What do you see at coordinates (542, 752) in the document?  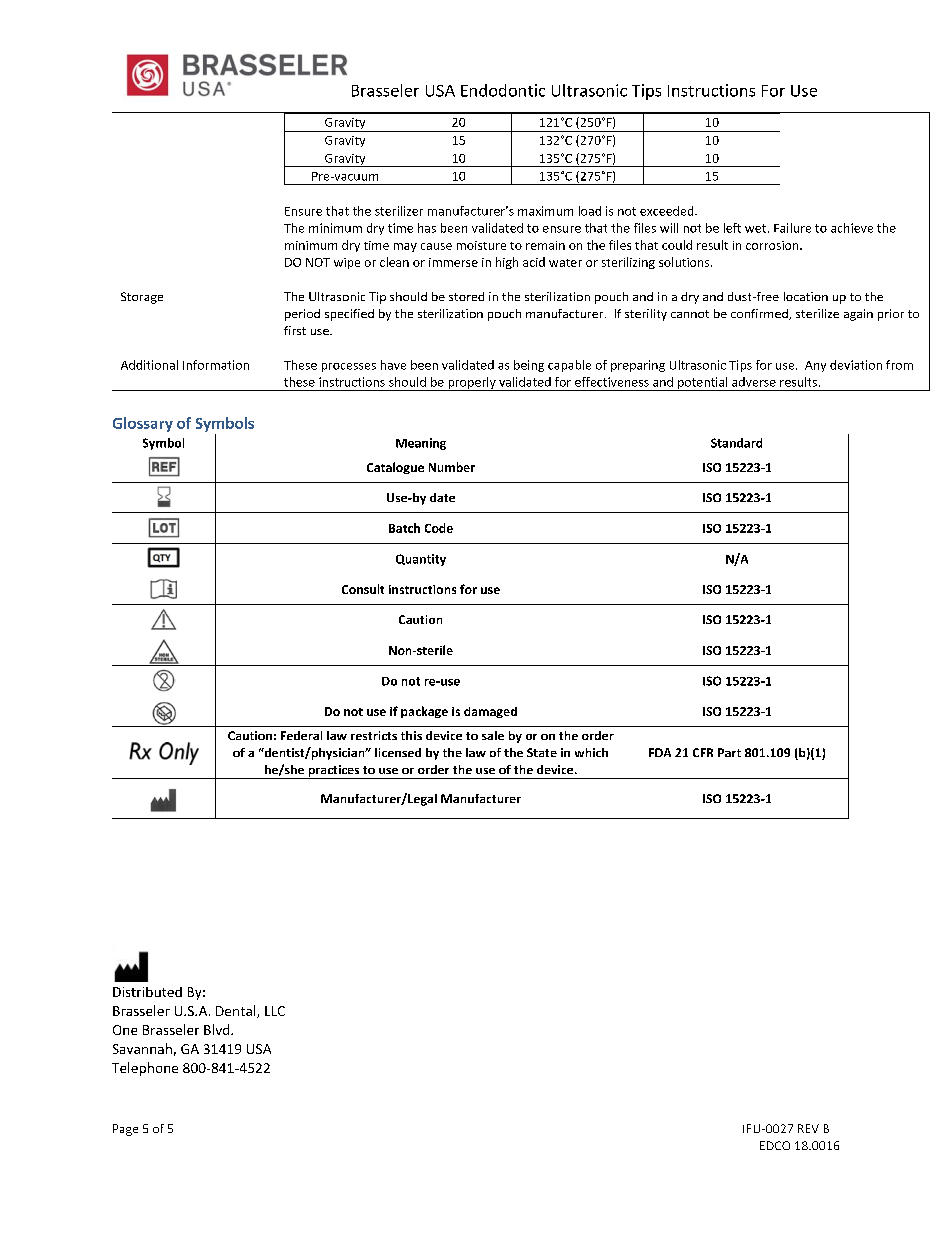 I see `State` at bounding box center [542, 752].
